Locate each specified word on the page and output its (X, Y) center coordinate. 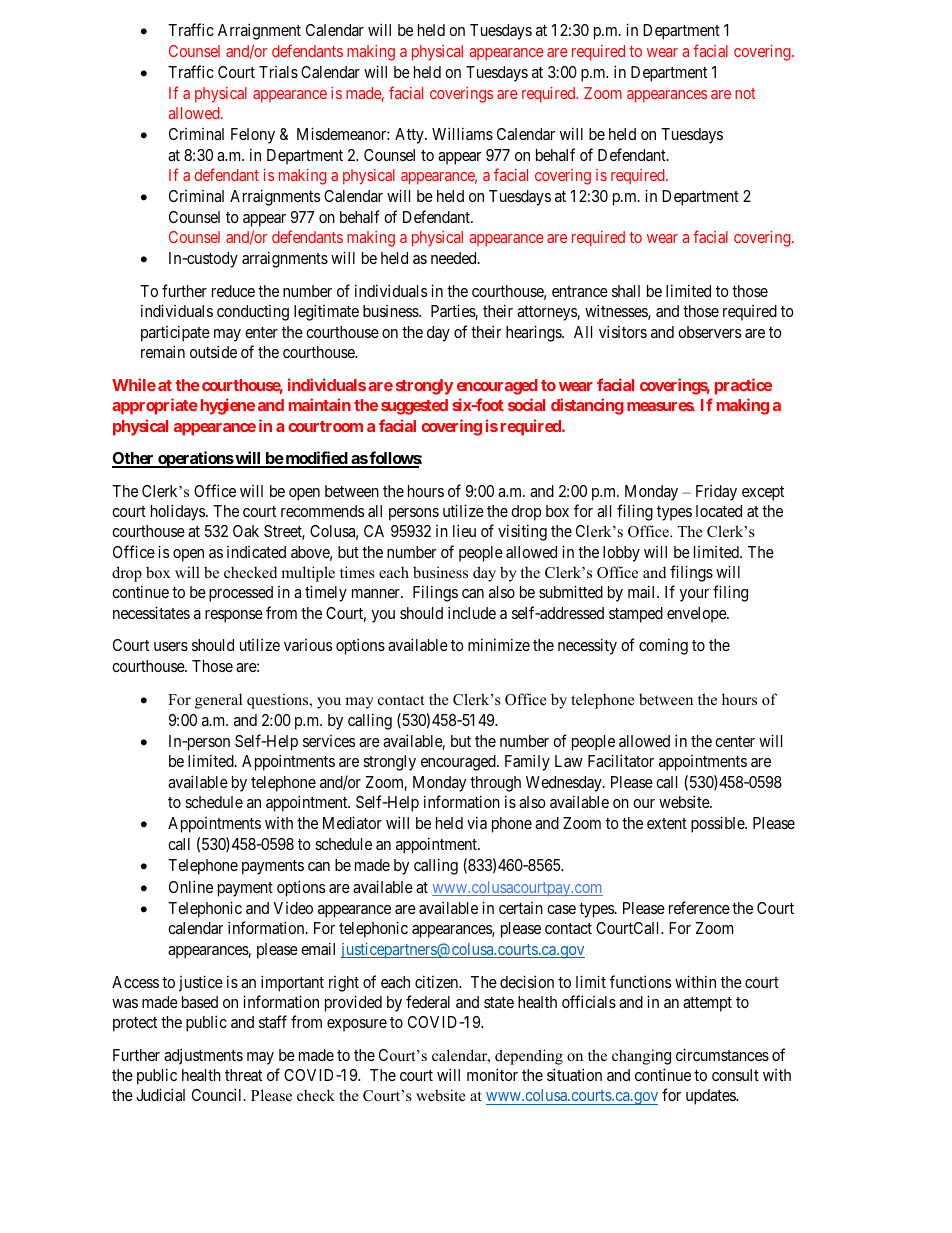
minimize (499, 644)
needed (455, 258)
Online (191, 886)
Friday (716, 493)
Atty (410, 136)
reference (699, 907)
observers (709, 332)
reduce (233, 291)
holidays (179, 512)
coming (663, 646)
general (218, 701)
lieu (464, 530)
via (477, 822)
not (745, 93)
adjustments (203, 1056)
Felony (253, 136)
